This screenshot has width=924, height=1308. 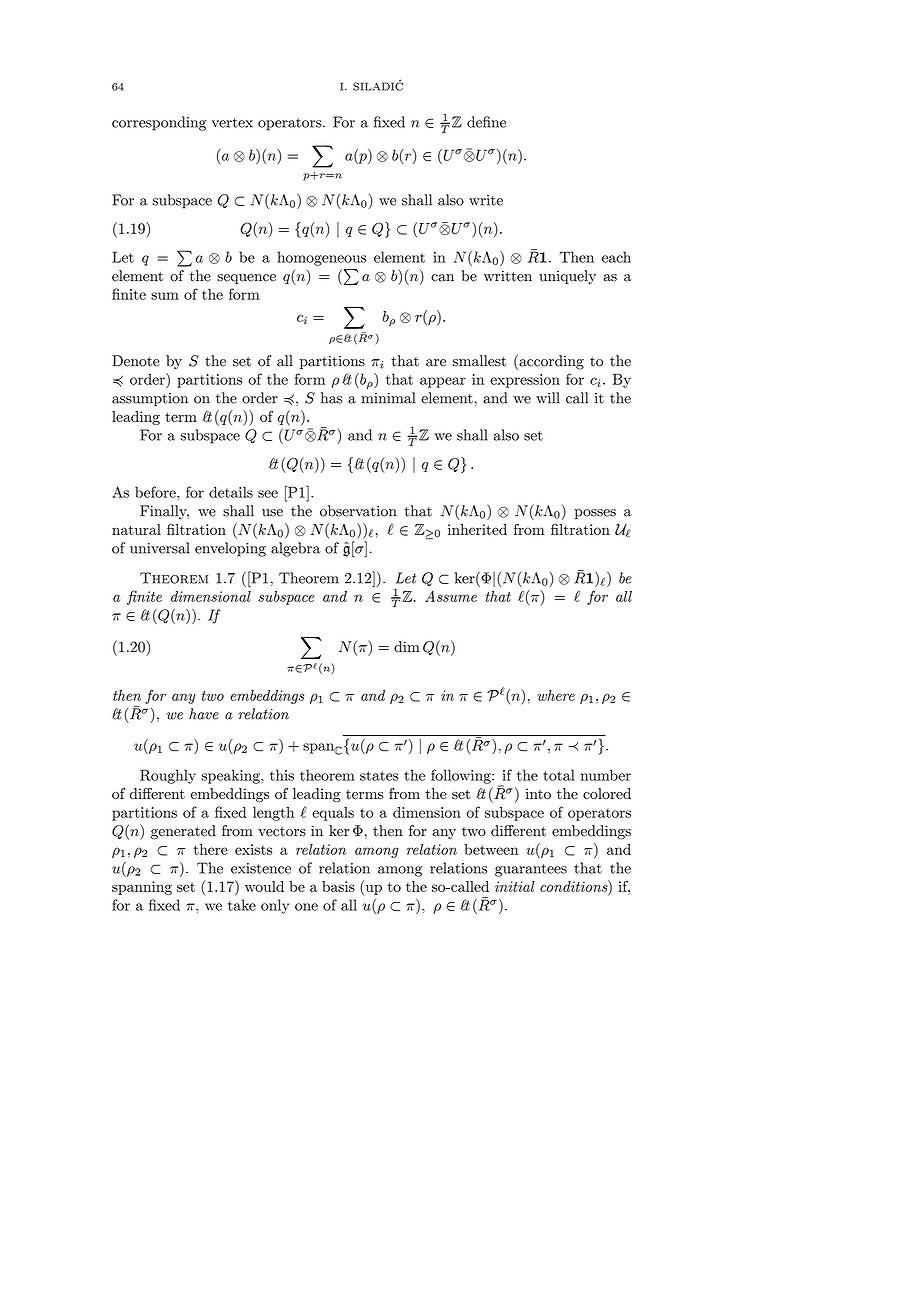 What do you see at coordinates (358, 511) in the screenshot?
I see `observation` at bounding box center [358, 511].
